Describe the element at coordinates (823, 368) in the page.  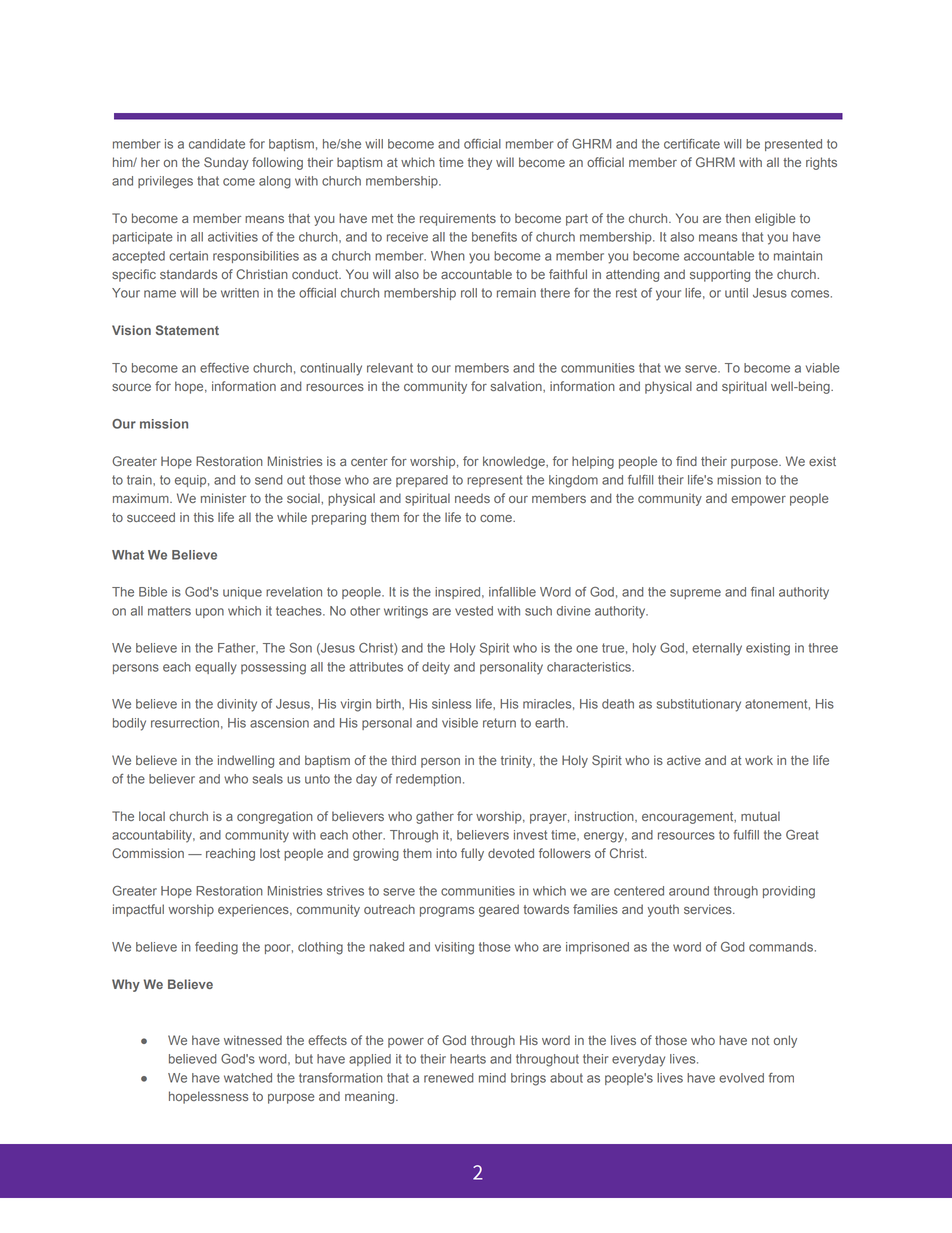
I see `viable` at that location.
